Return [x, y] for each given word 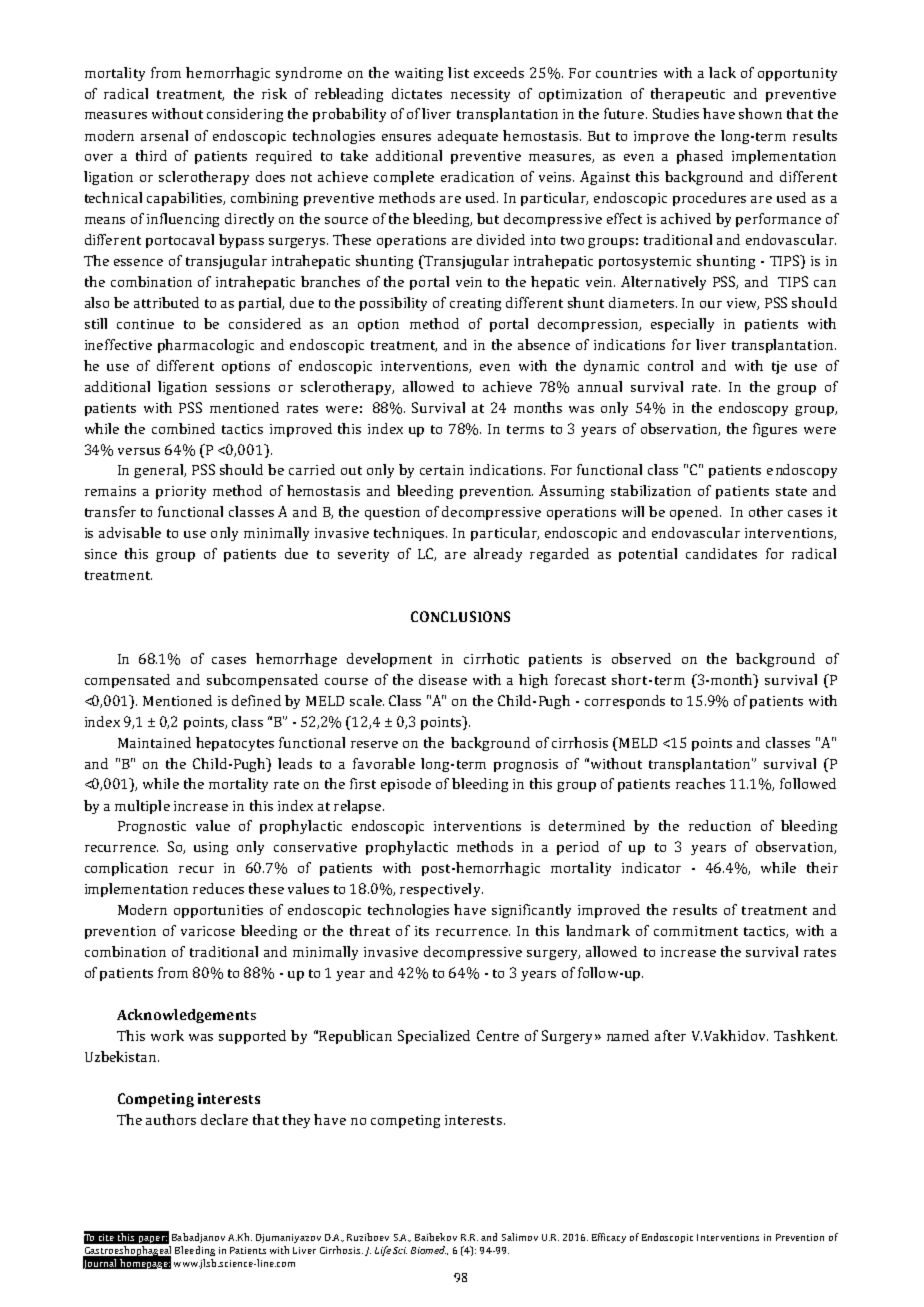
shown [760, 113]
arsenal [164, 135]
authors [171, 1119]
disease [443, 679]
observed [641, 658]
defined [256, 700]
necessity [480, 95]
